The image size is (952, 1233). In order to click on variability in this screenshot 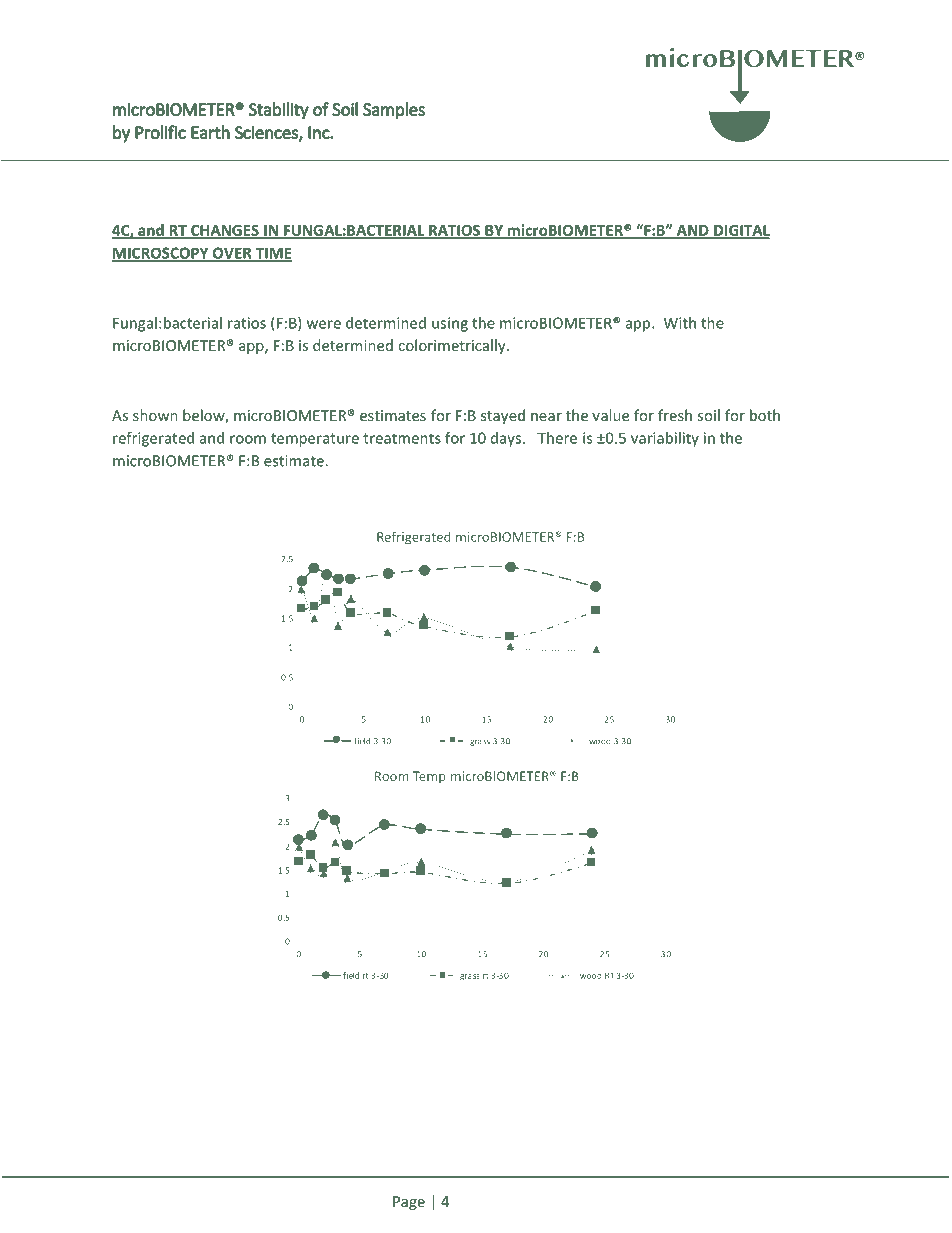, I will do `click(665, 439)`.
